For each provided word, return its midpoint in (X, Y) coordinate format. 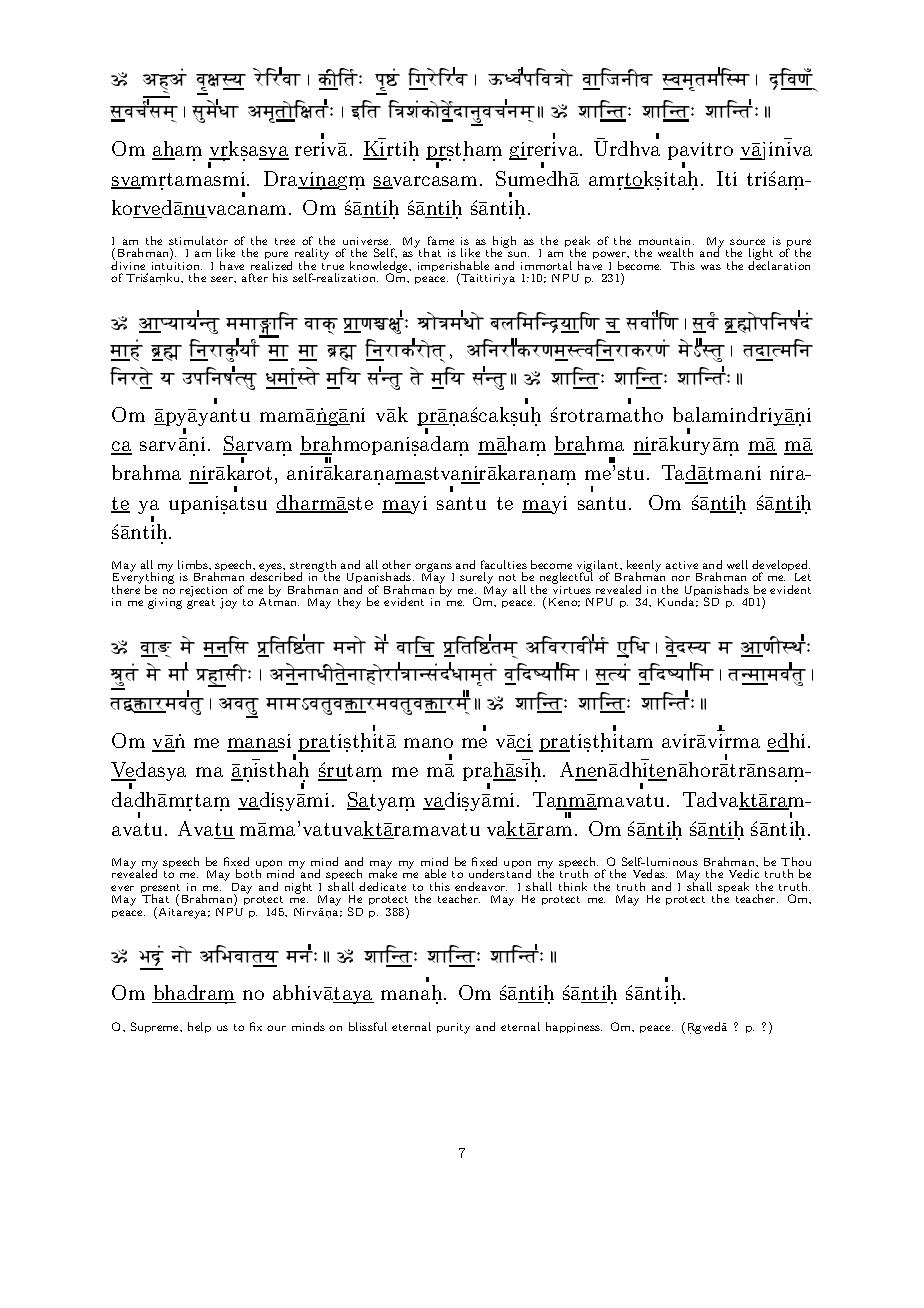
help (199, 1027)
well (737, 564)
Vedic (744, 873)
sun (518, 254)
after (255, 277)
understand (500, 873)
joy (228, 603)
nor (681, 578)
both (248, 873)
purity (453, 1028)
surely (476, 579)
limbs (194, 564)
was (711, 267)
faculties (504, 564)
